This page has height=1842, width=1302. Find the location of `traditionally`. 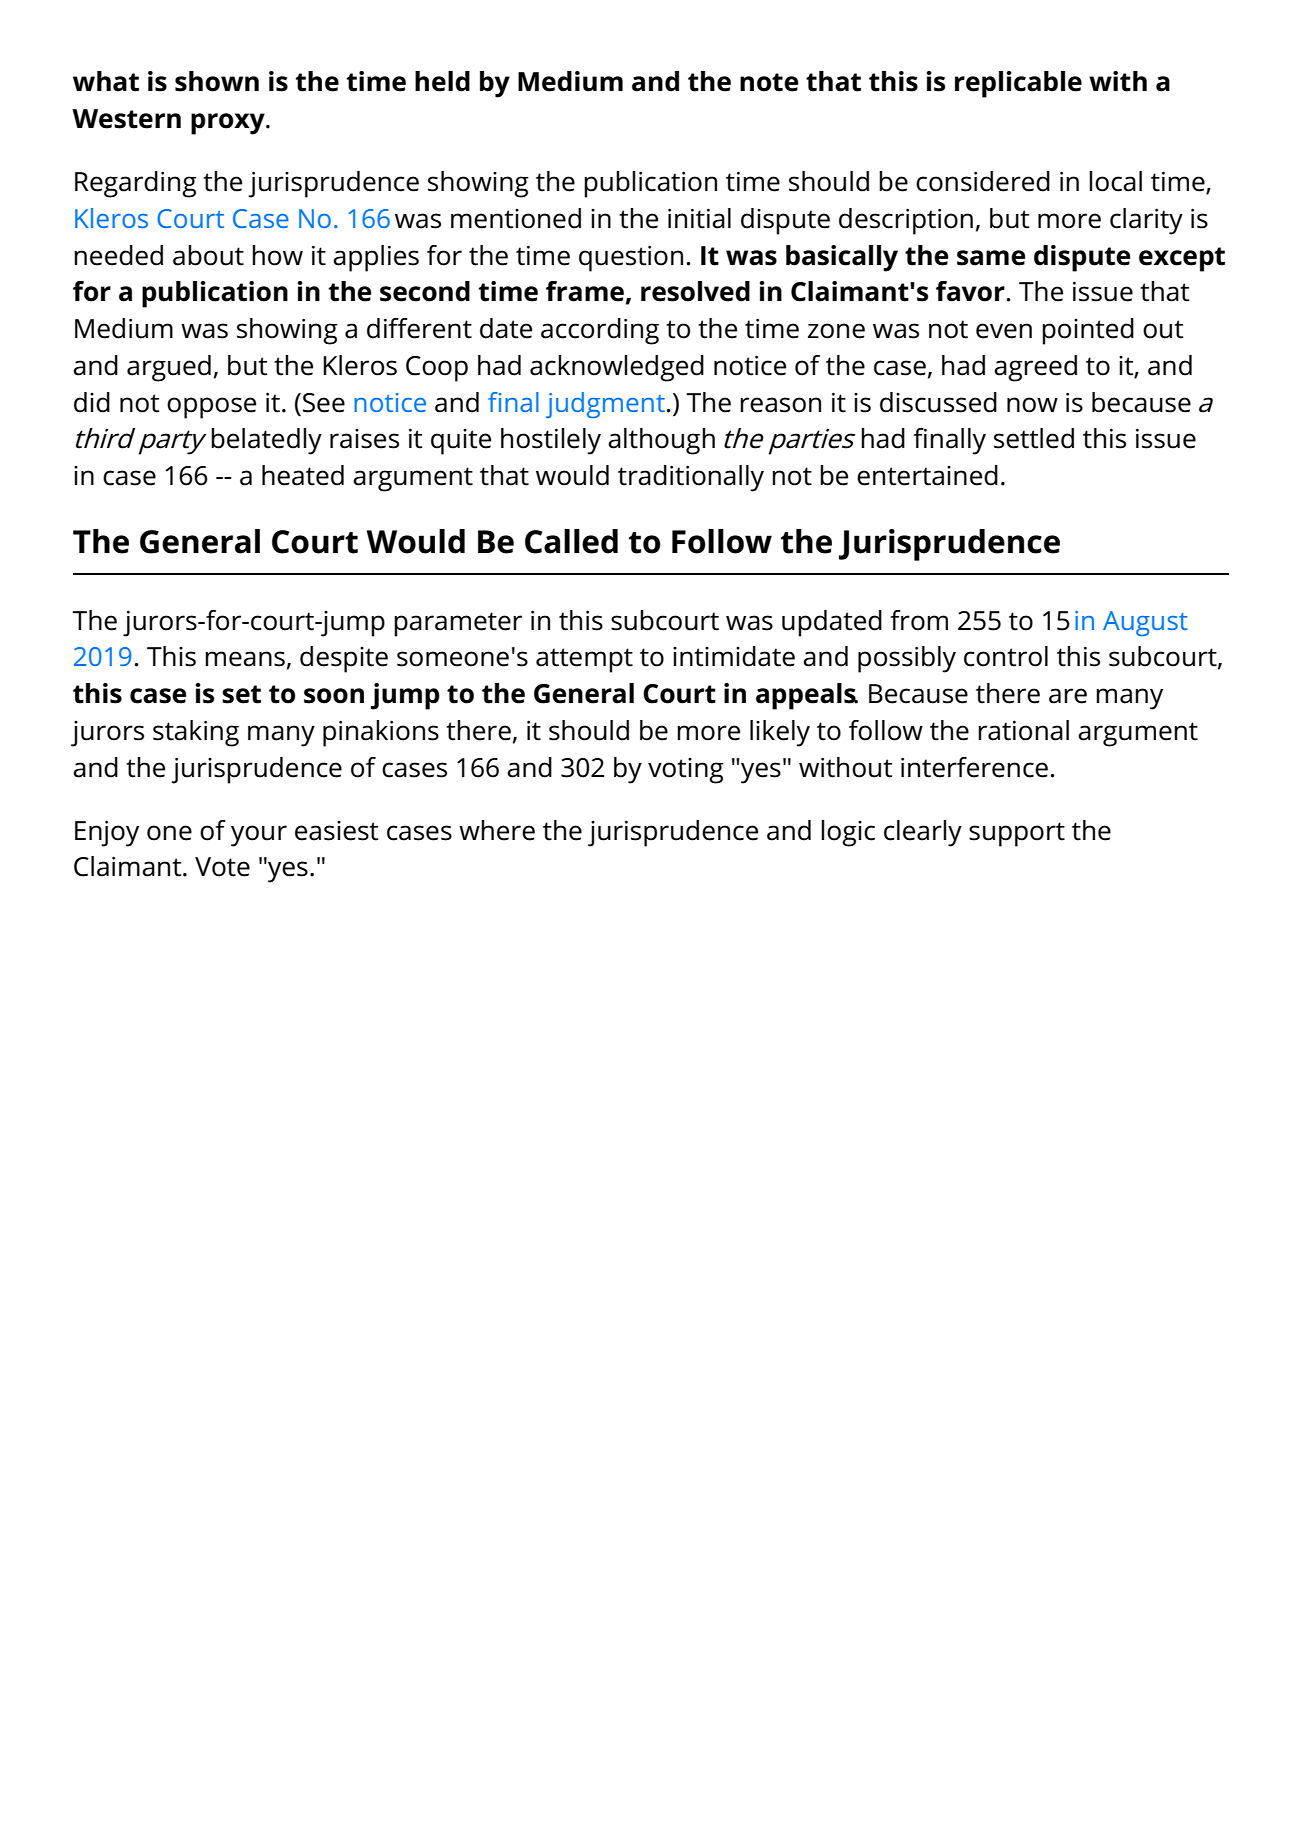

traditionally is located at coordinates (691, 478).
